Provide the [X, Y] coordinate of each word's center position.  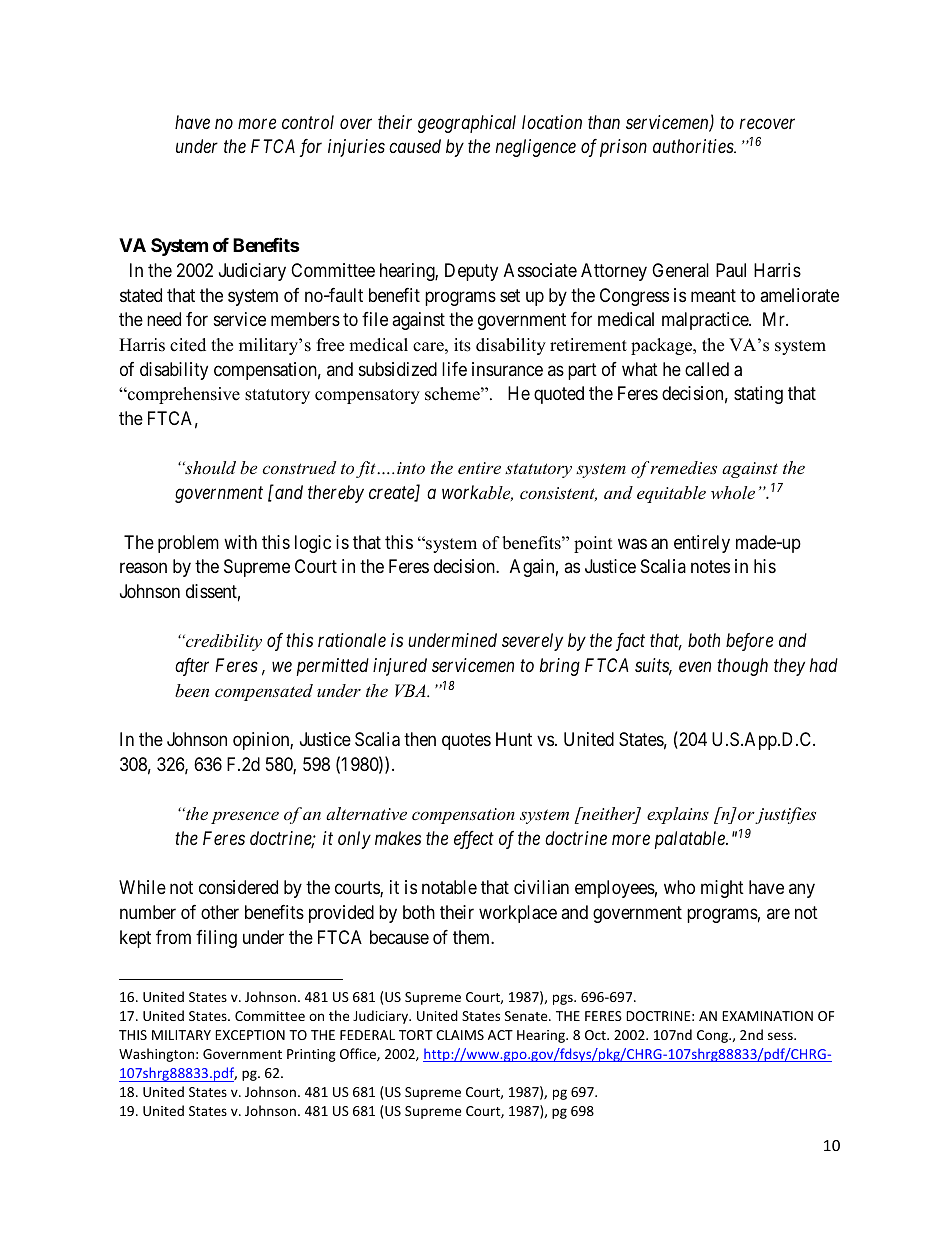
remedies [683, 467]
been [192, 690]
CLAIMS [460, 1035]
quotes [466, 742]
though [742, 667]
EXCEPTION [250, 1035]
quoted [559, 395]
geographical [467, 124]
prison [623, 148]
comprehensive [183, 395]
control [308, 122]
